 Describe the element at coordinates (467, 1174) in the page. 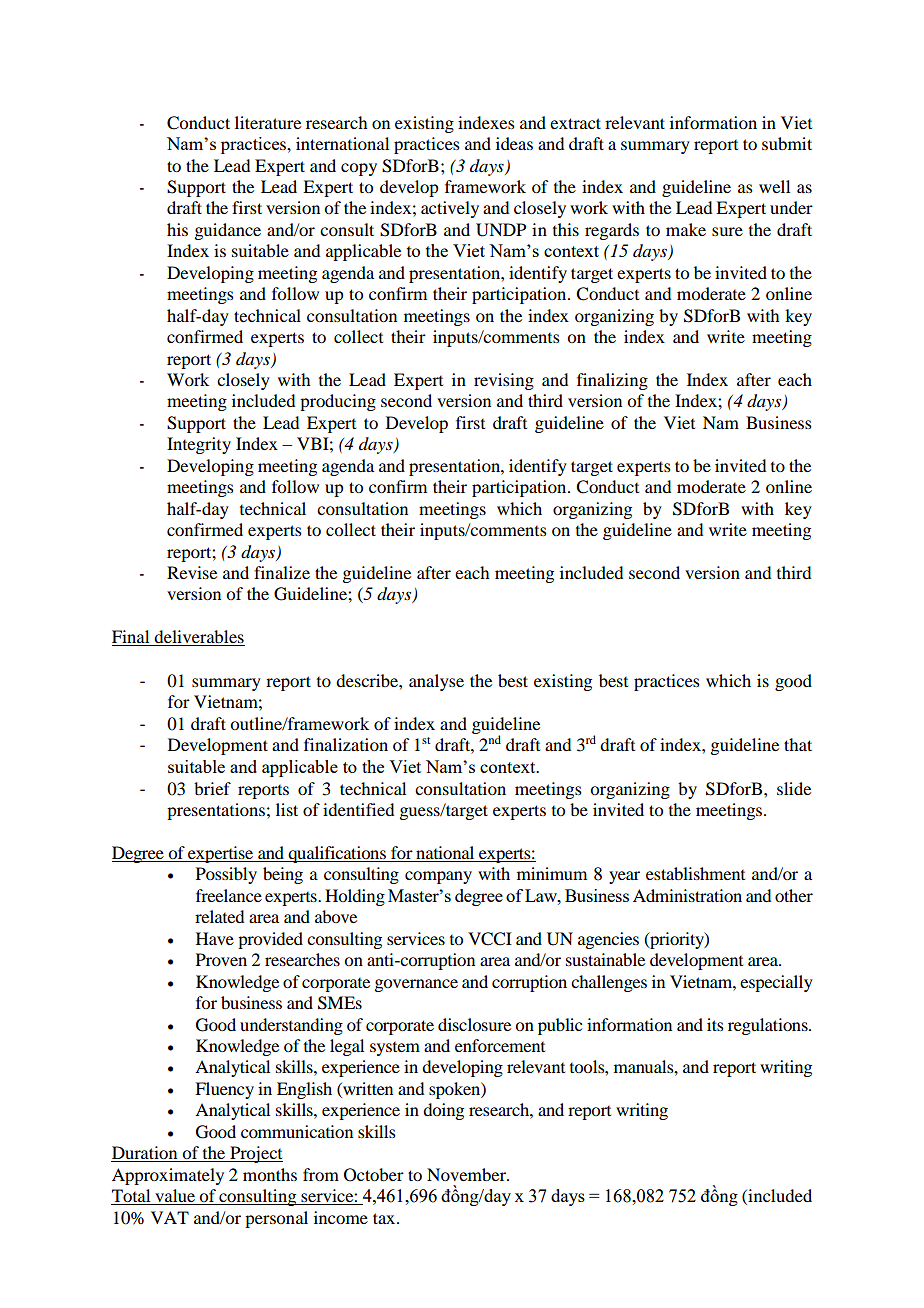

I see `November` at that location.
